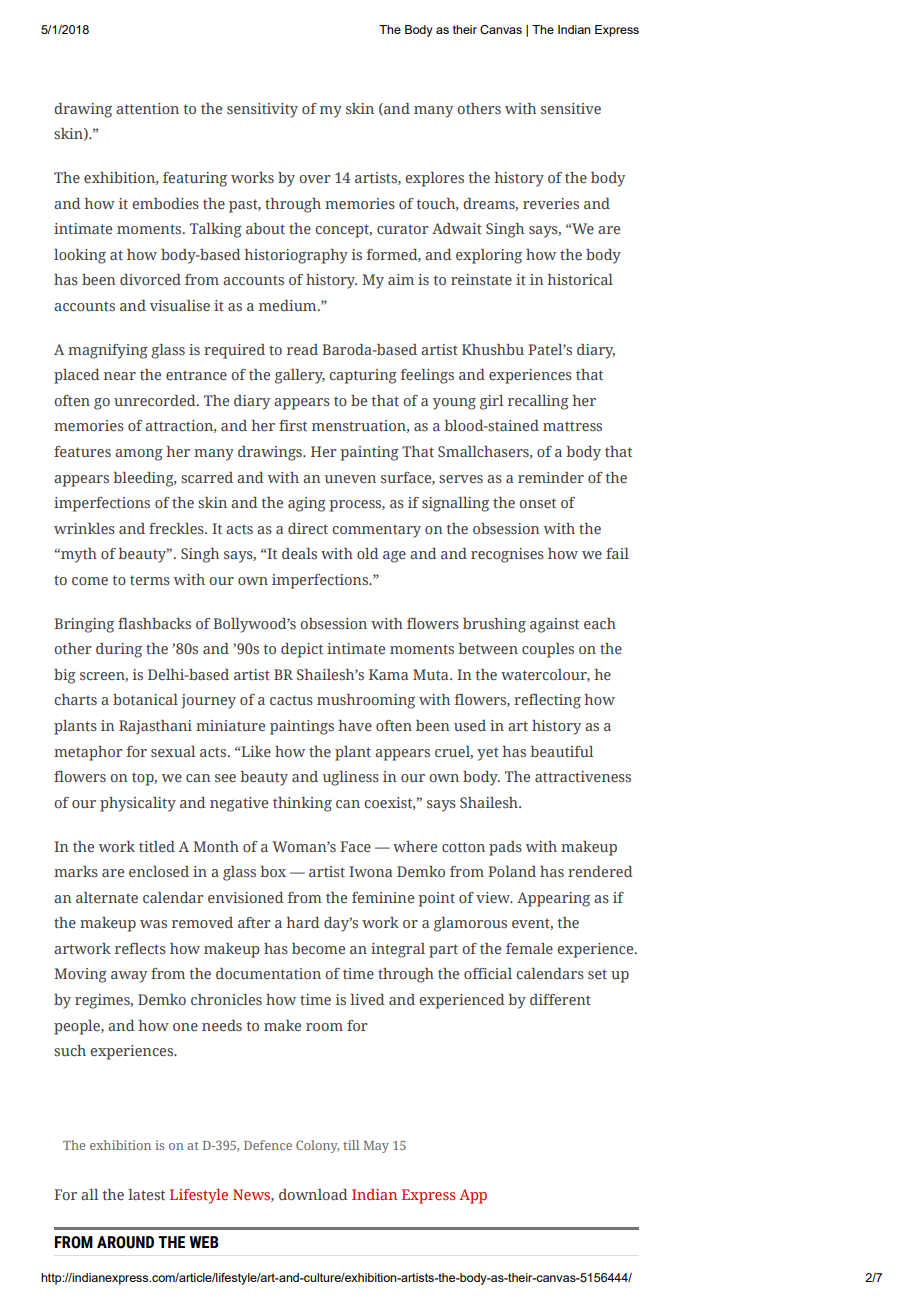  What do you see at coordinates (313, 1194) in the document?
I see `download` at bounding box center [313, 1194].
